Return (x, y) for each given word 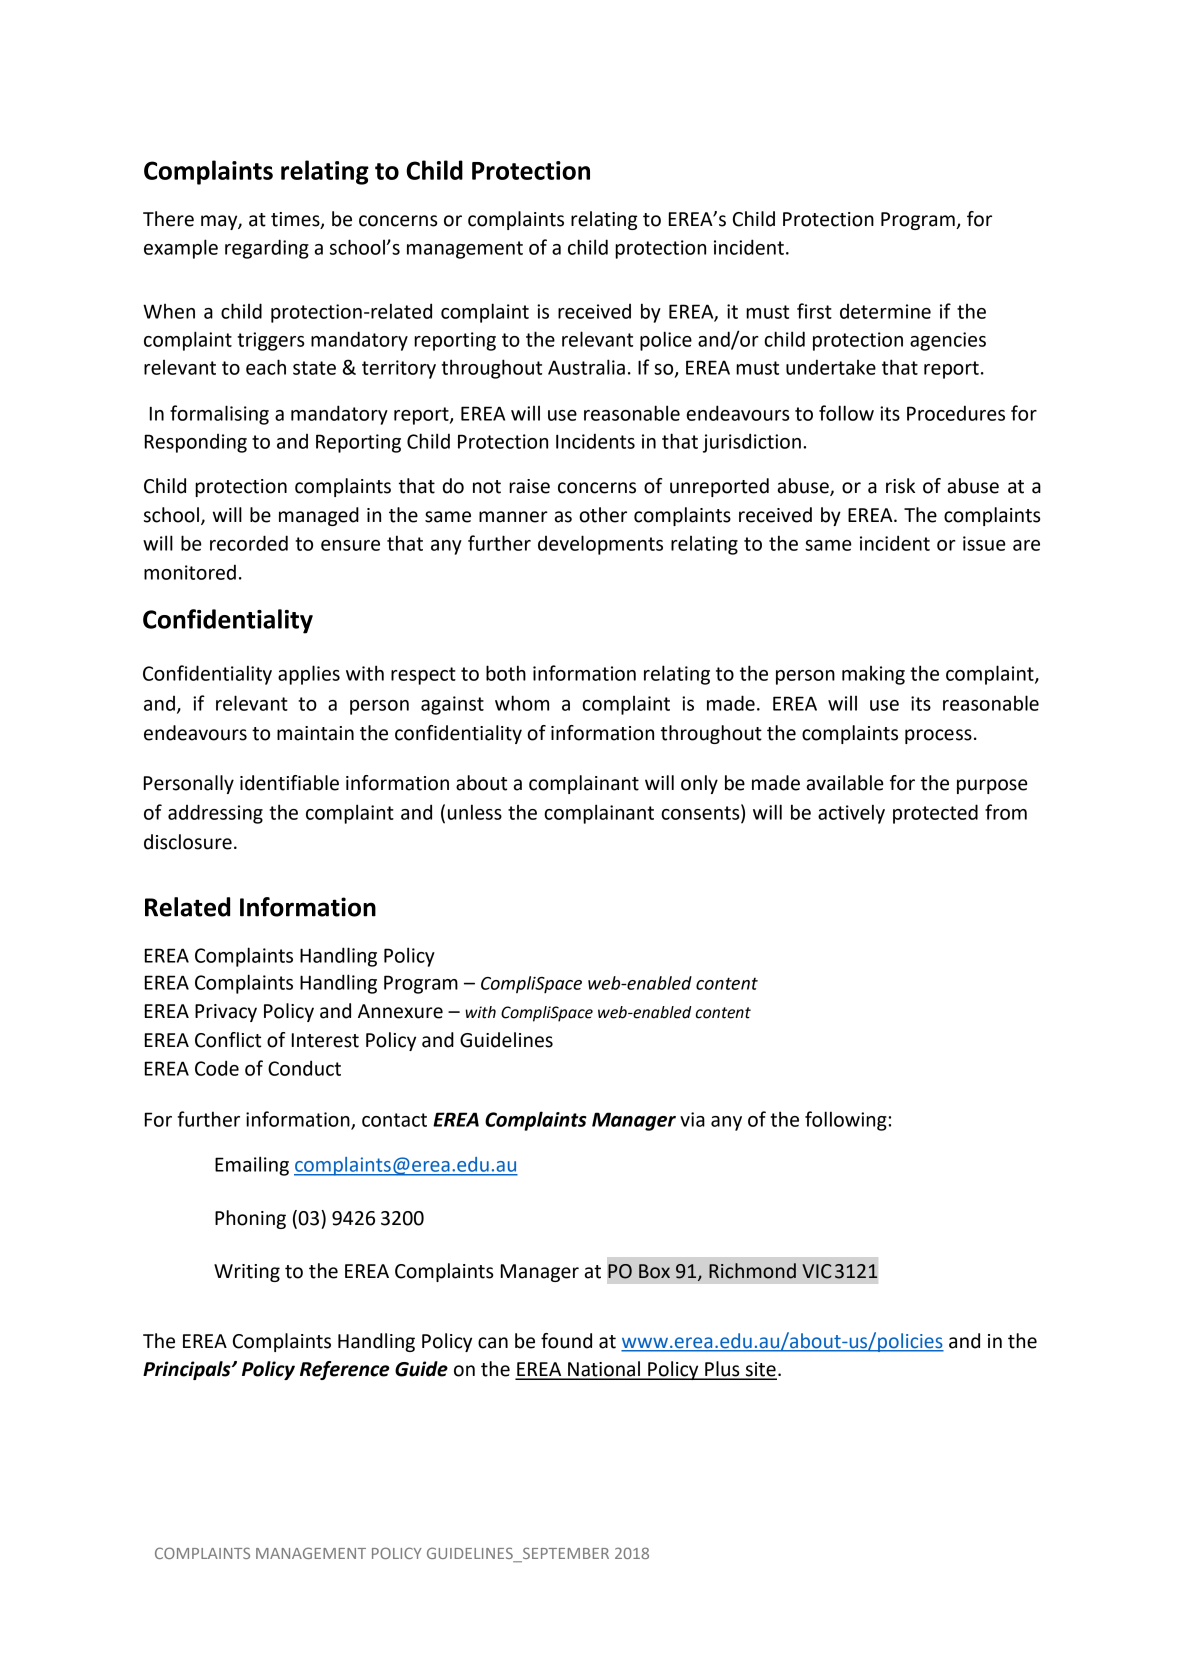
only (699, 784)
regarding (267, 249)
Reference (345, 1370)
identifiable (289, 783)
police (666, 341)
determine (885, 311)
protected (935, 814)
